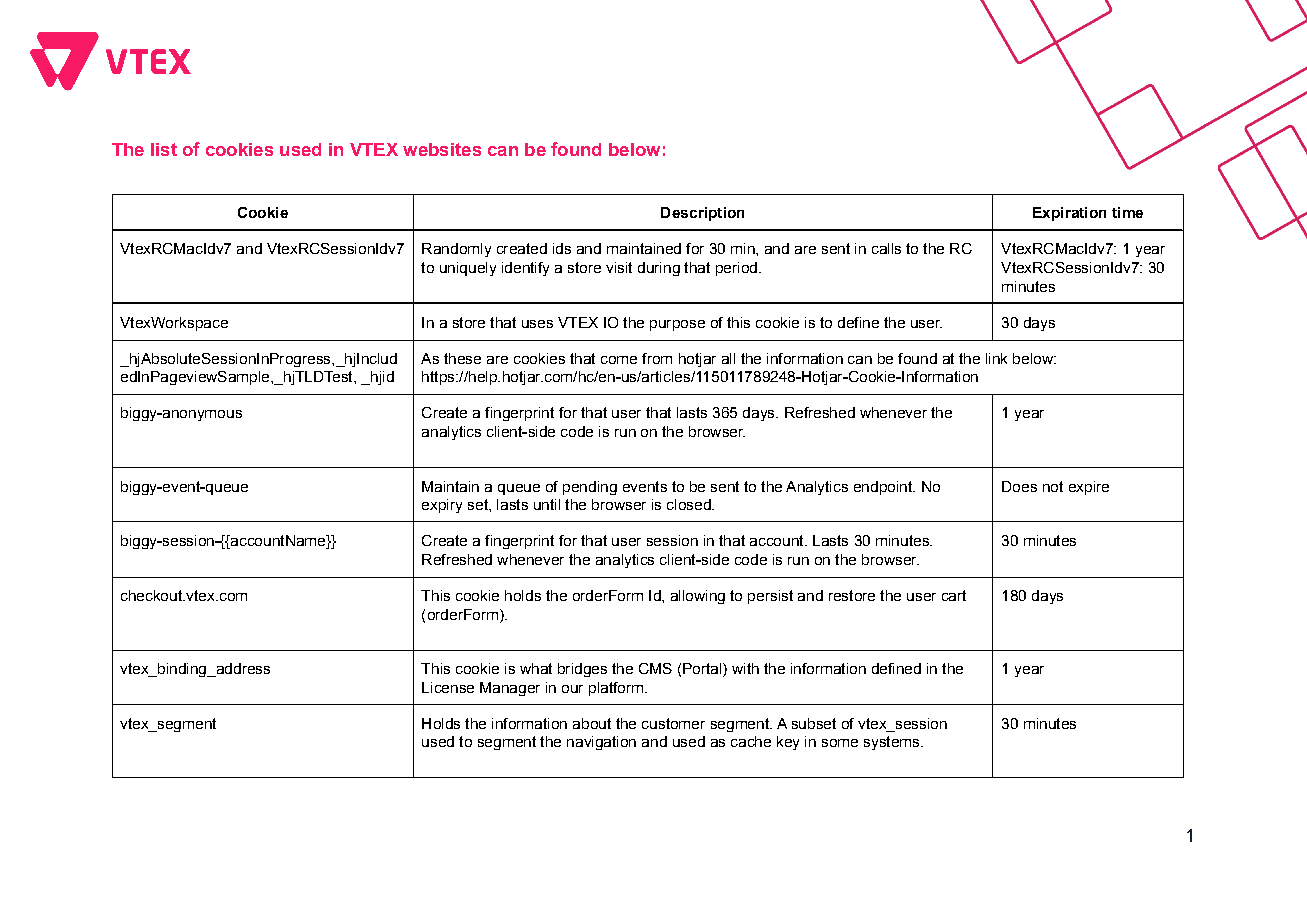 The image size is (1307, 924). Describe the element at coordinates (164, 149) in the screenshot. I see `list` at that location.
